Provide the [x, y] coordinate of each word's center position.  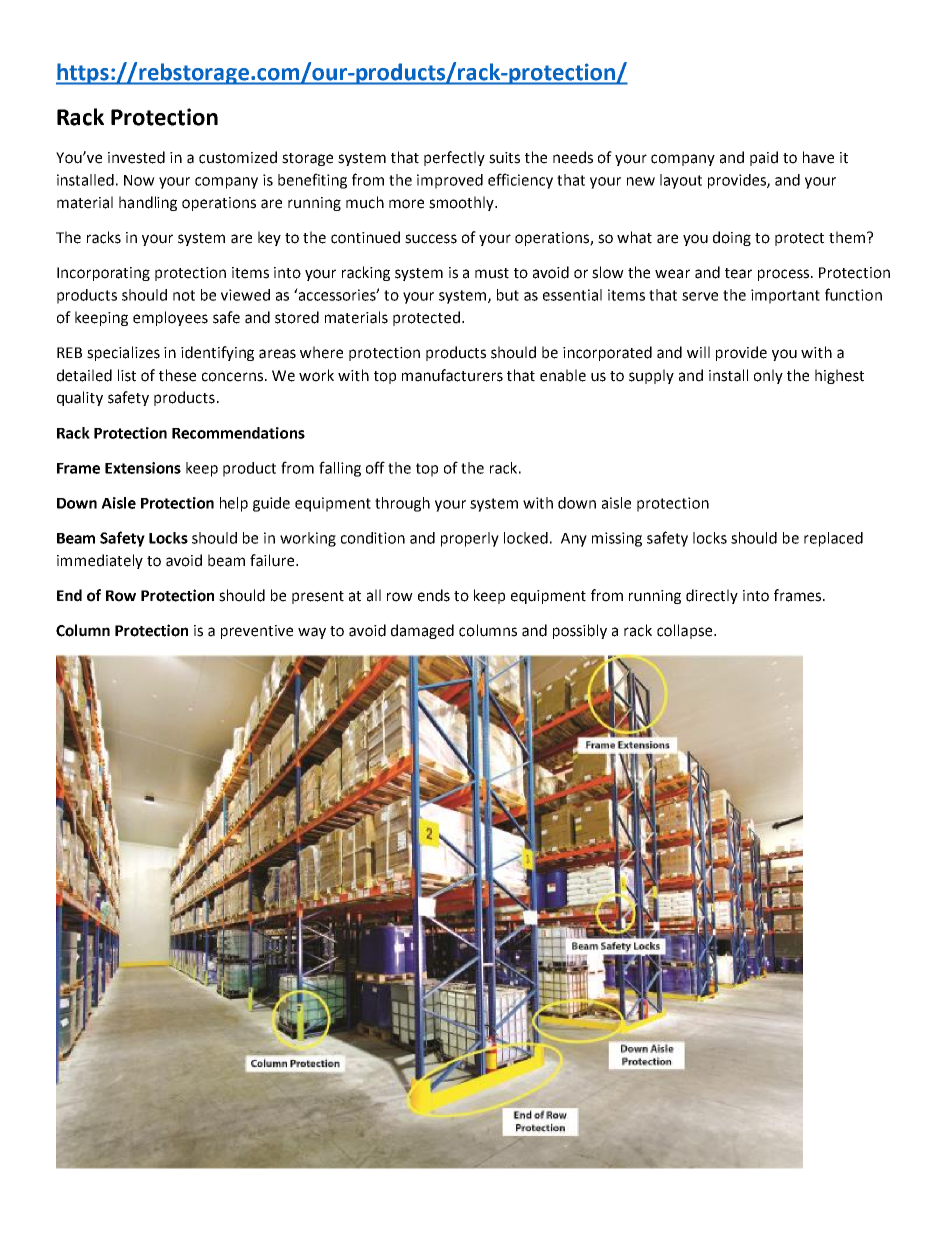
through [402, 504]
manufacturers [452, 375]
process [785, 275]
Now [139, 180]
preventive [257, 632]
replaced [833, 539]
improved [450, 181]
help [234, 504]
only [768, 376]
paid [764, 158]
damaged [422, 631]
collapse [686, 631]
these [177, 375]
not [184, 295]
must [492, 273]
